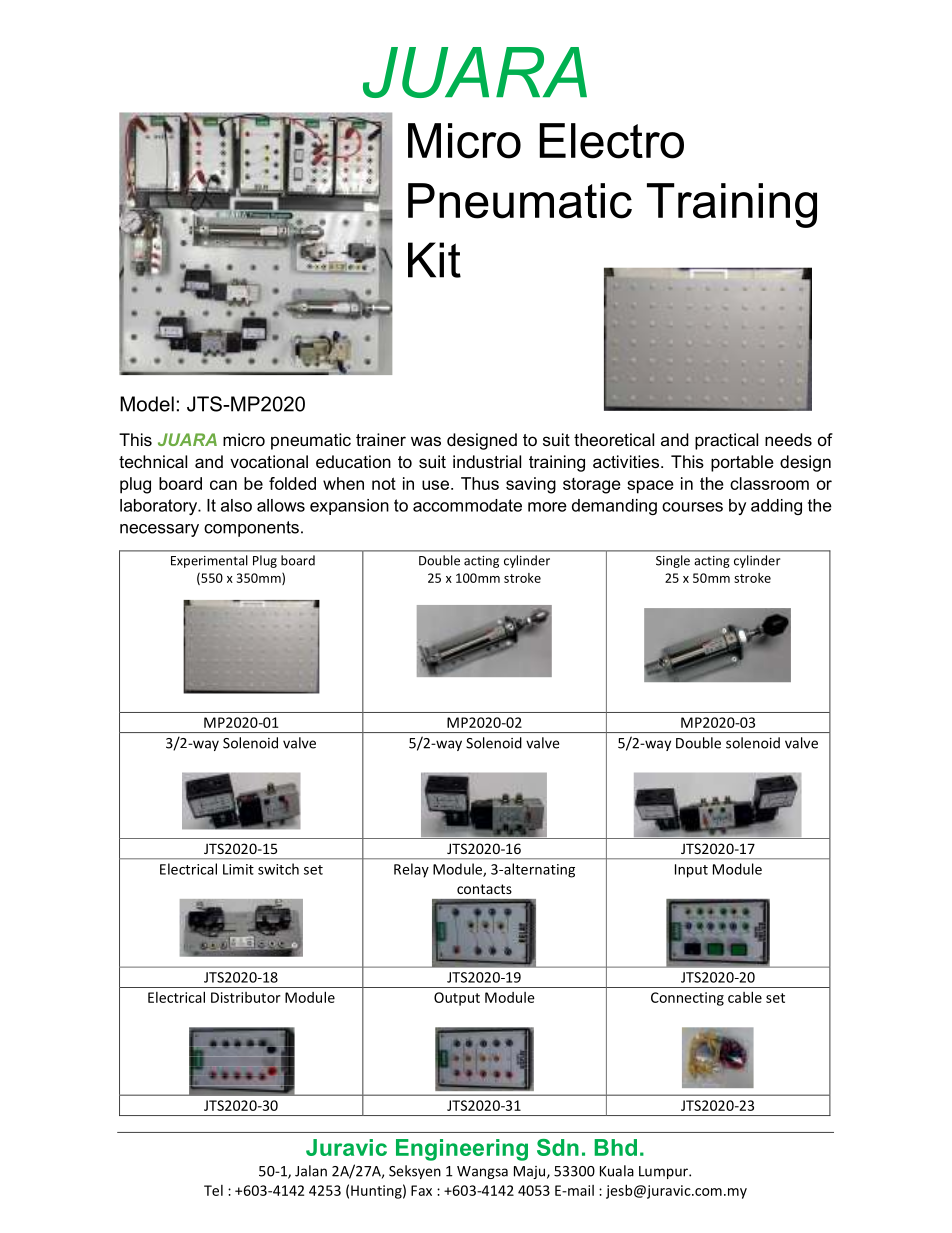 The width and height of the image is (952, 1233). I want to click on Distributor, so click(246, 997).
